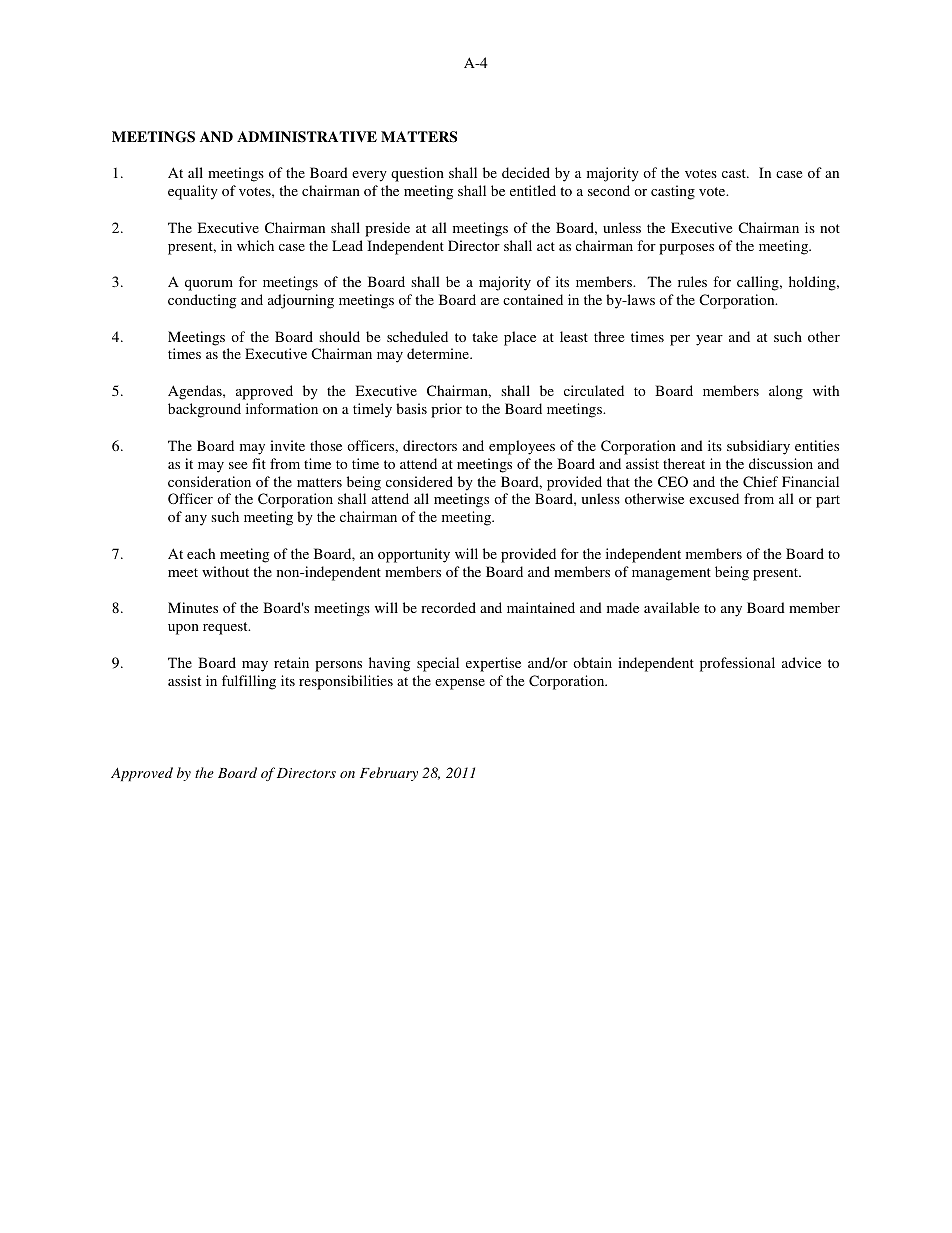 Image resolution: width=952 pixels, height=1233 pixels. What do you see at coordinates (522, 447) in the image?
I see `employees` at bounding box center [522, 447].
